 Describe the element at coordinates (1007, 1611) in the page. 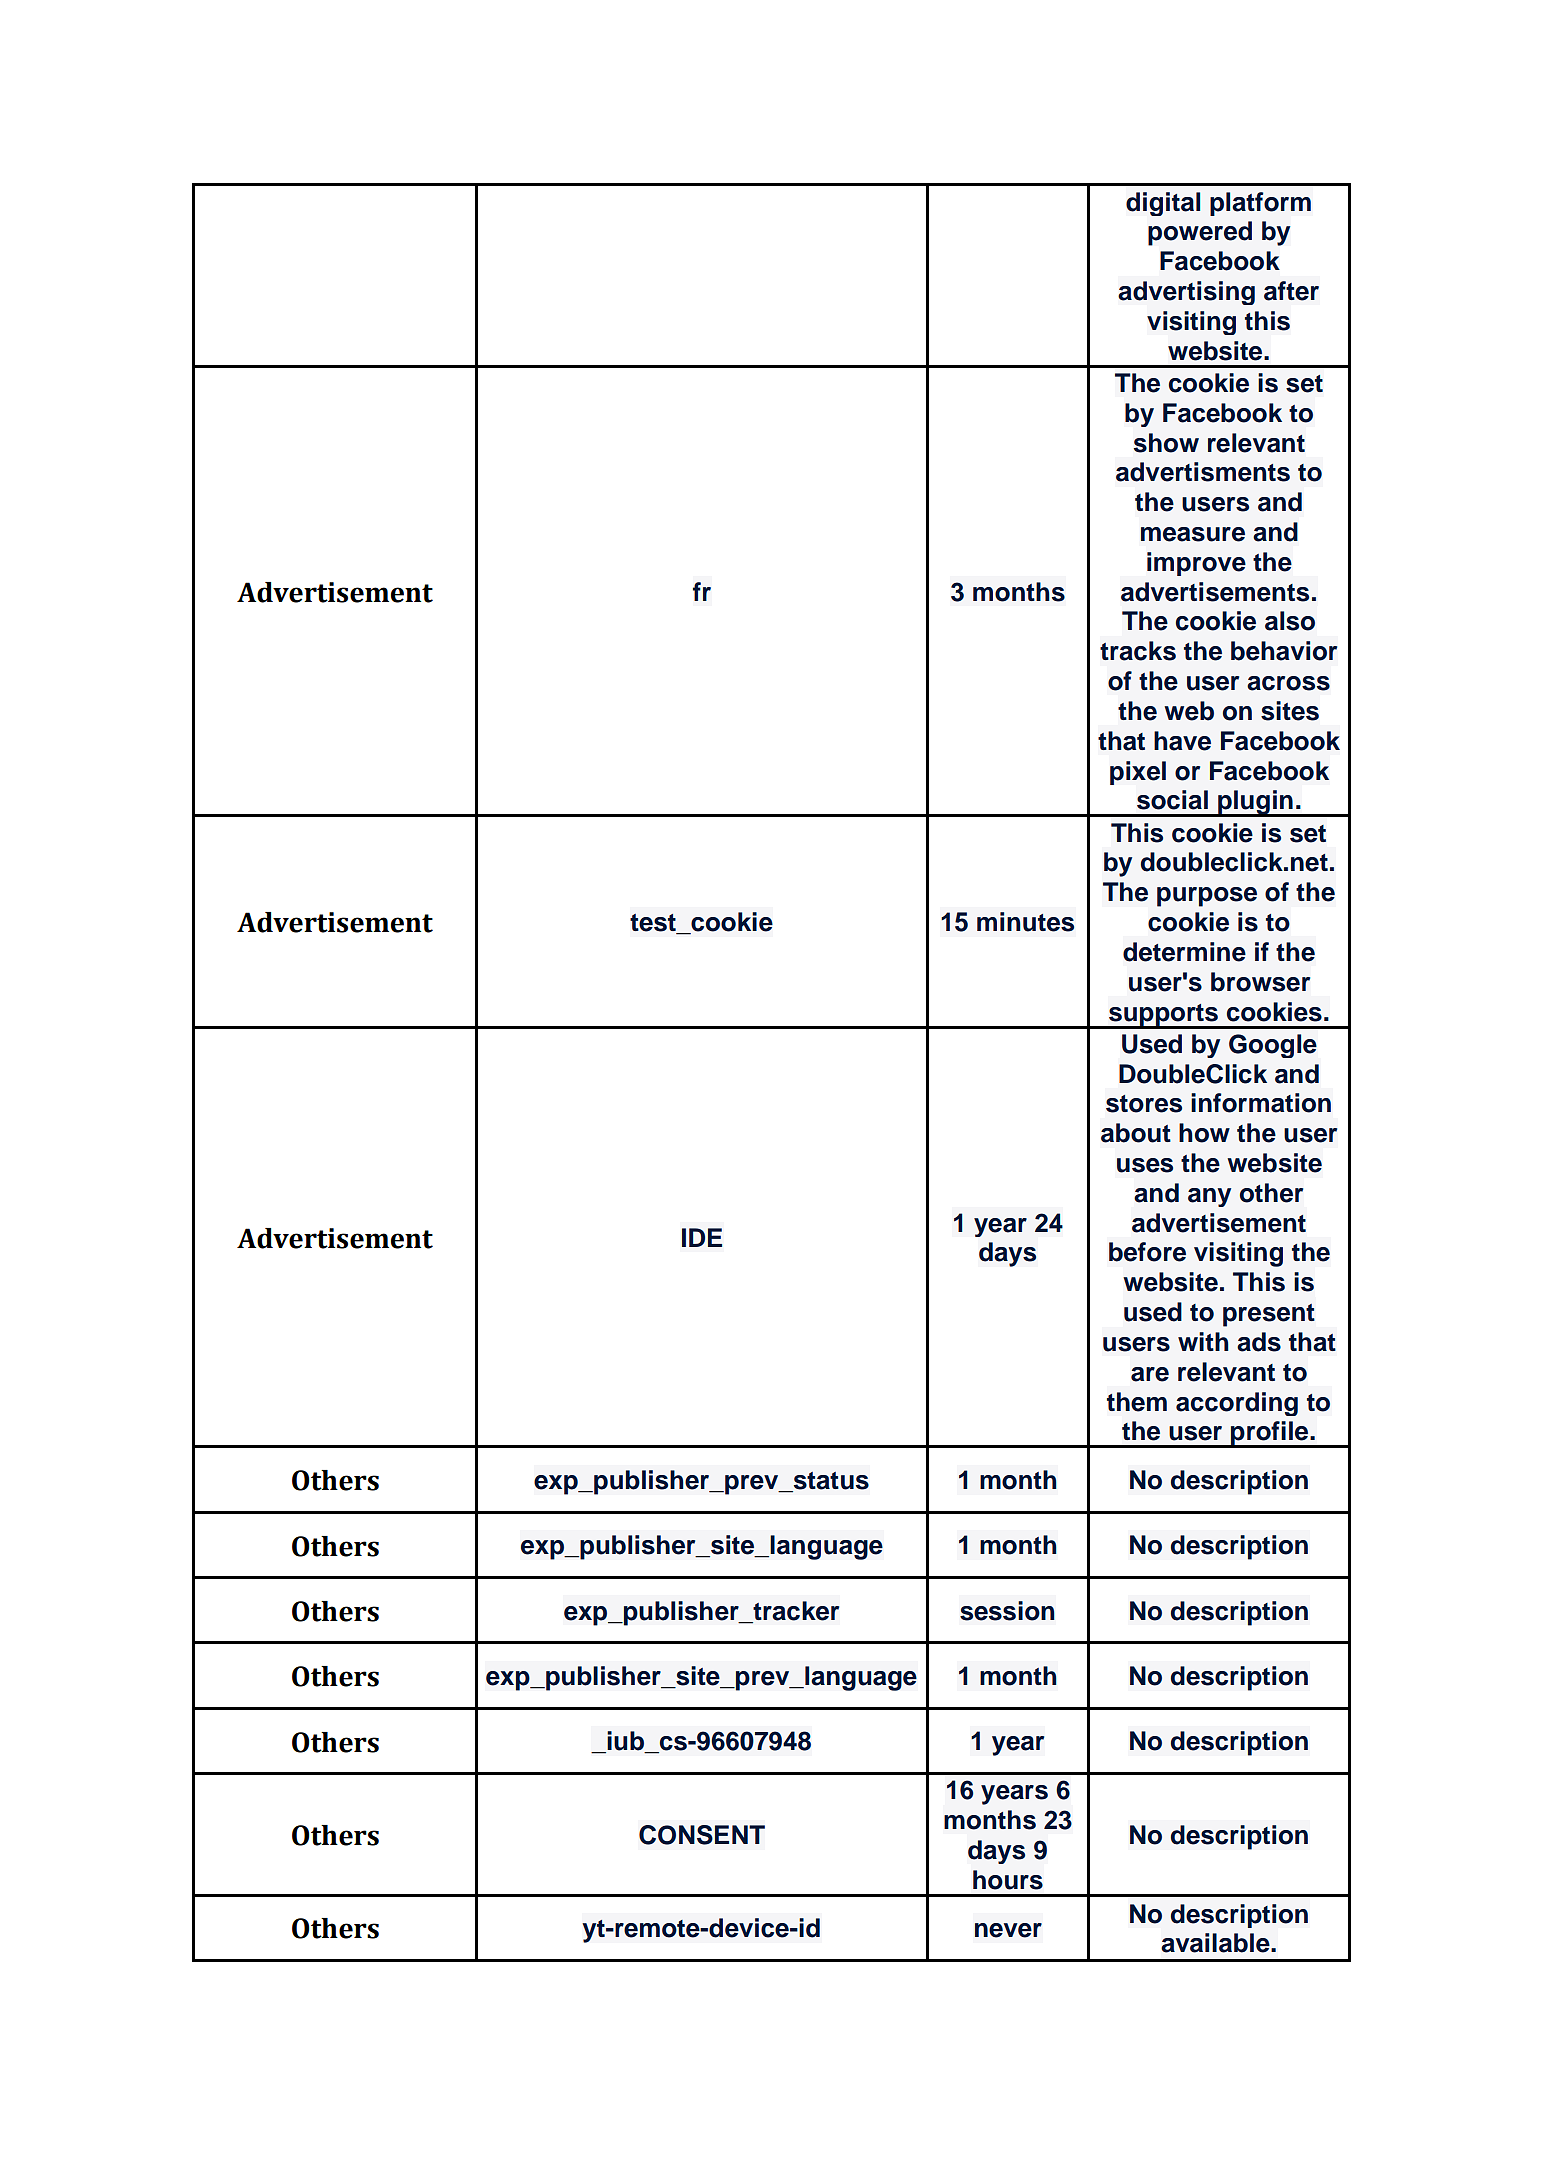

I see `session` at that location.
